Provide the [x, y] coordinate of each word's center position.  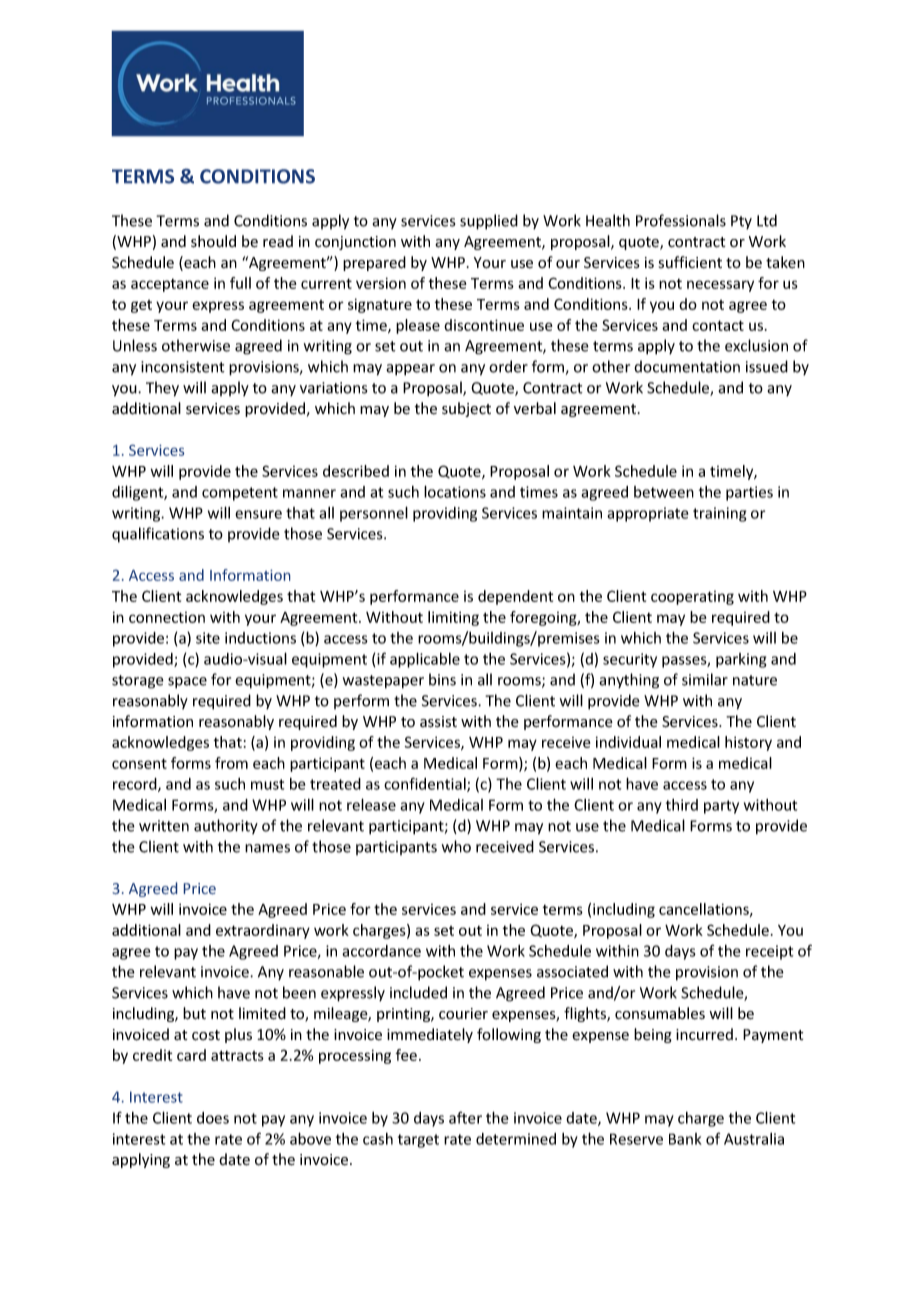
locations [455, 491]
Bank [685, 1139]
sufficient [690, 262]
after [465, 1117]
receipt [769, 952]
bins [442, 679]
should [213, 241]
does [213, 1118]
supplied [489, 222]
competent [240, 494]
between [664, 492]
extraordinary [263, 931]
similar [705, 679]
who [456, 846]
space [187, 683]
